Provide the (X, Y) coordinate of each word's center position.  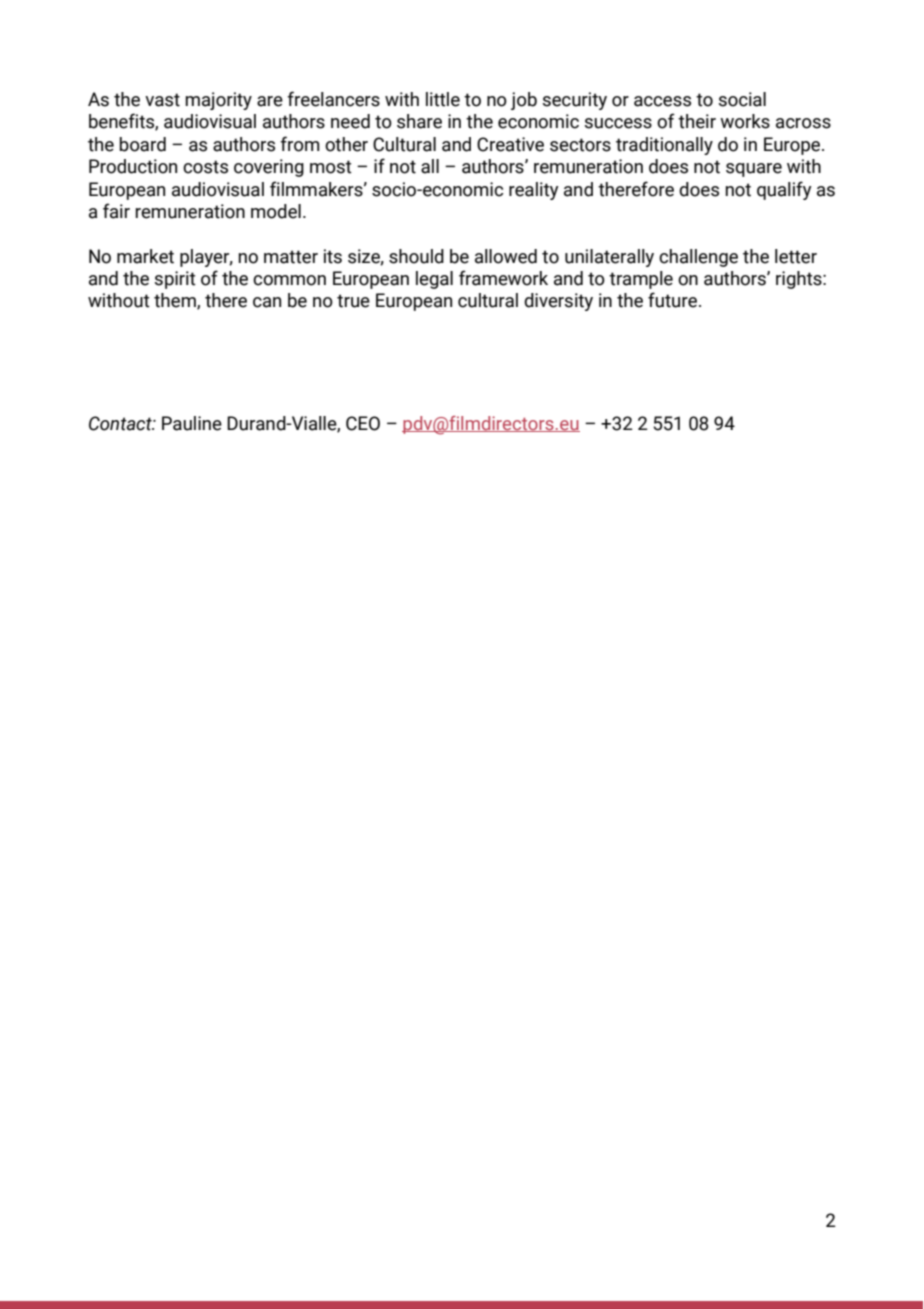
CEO (363, 423)
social (742, 99)
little (443, 99)
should (416, 256)
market (145, 256)
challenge (698, 258)
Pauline (192, 423)
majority (218, 101)
